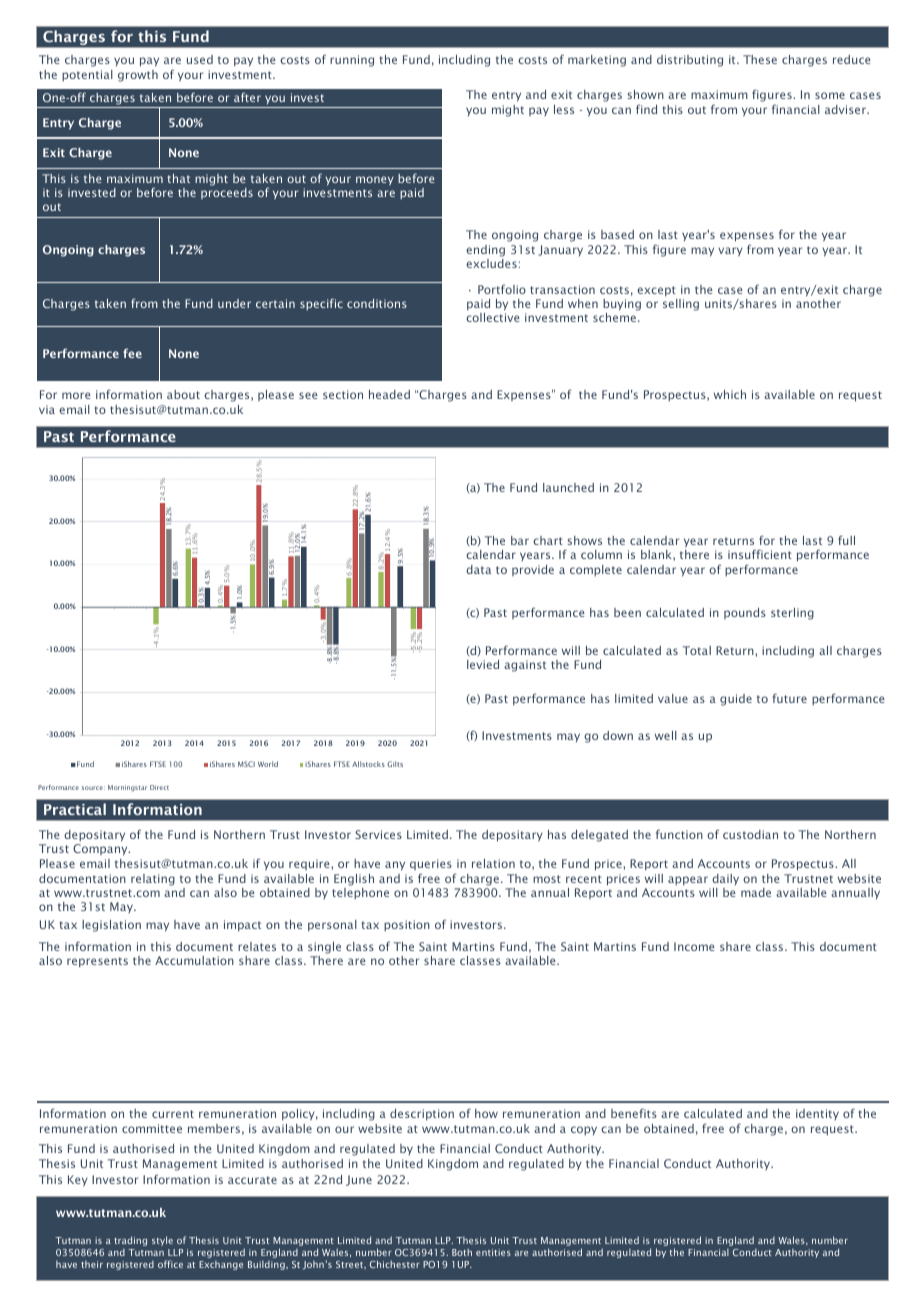 This screenshot has width=924, height=1308. I want to click on Direct, so click(159, 787).
